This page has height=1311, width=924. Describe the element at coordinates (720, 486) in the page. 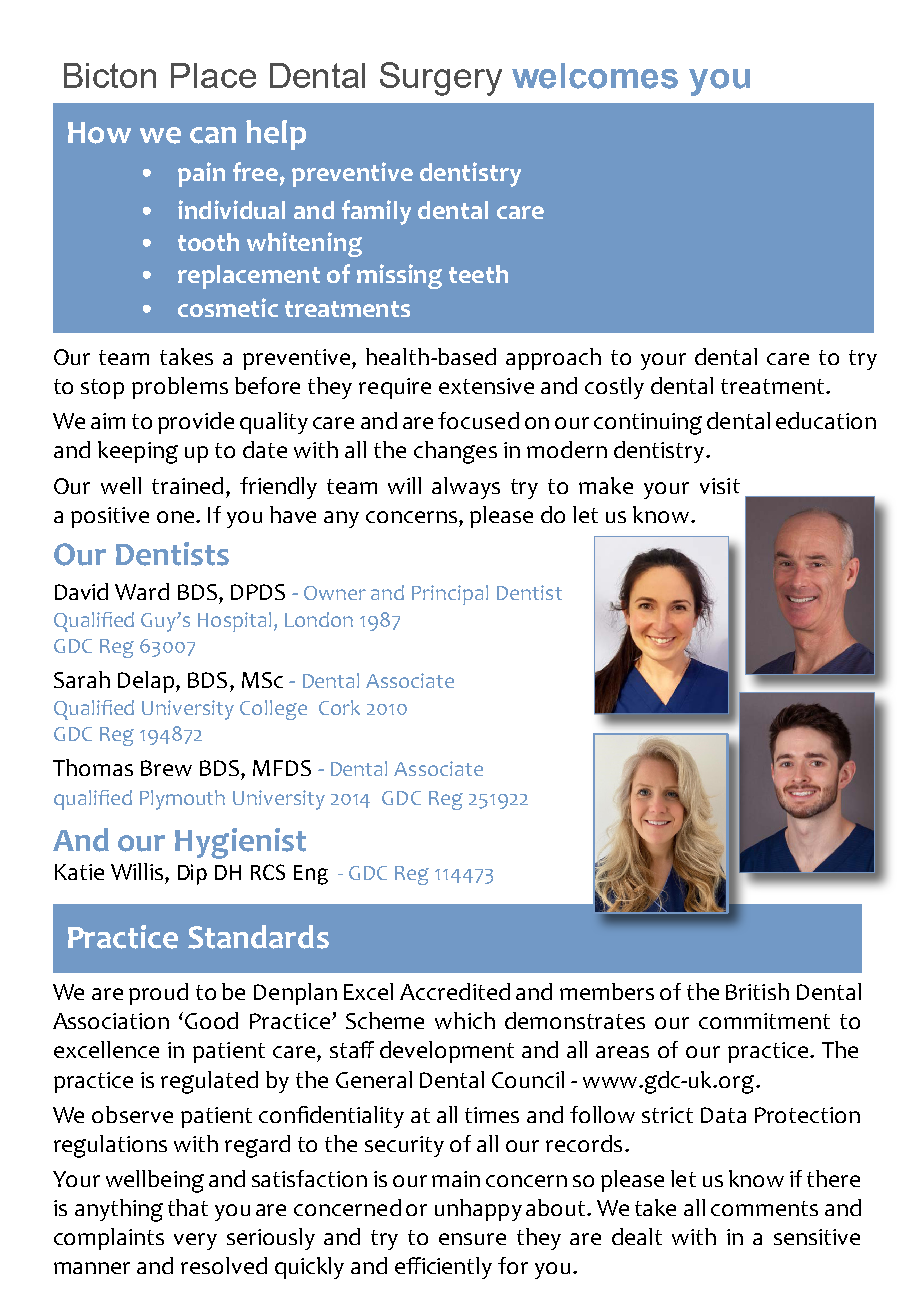

I see `visit` at that location.
